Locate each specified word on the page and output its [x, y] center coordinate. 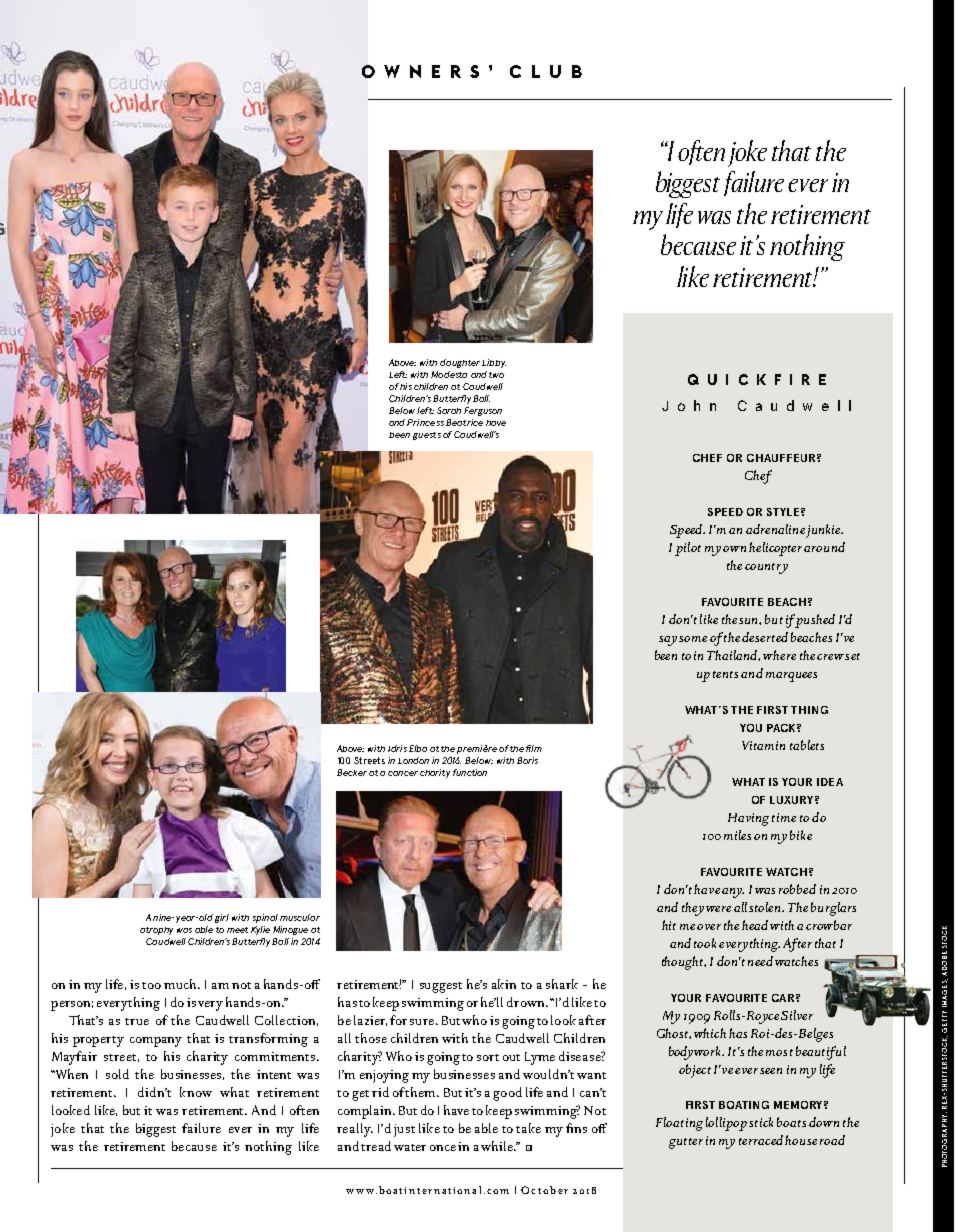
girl [222, 918]
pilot [688, 549]
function [470, 772]
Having [748, 819]
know [196, 1092]
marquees [791, 677]
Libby [494, 363]
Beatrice [464, 422]
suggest [441, 987]
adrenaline [775, 529]
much [181, 984]
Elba [418, 748]
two [496, 375]
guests [427, 436]
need [760, 961]
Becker [352, 772]
